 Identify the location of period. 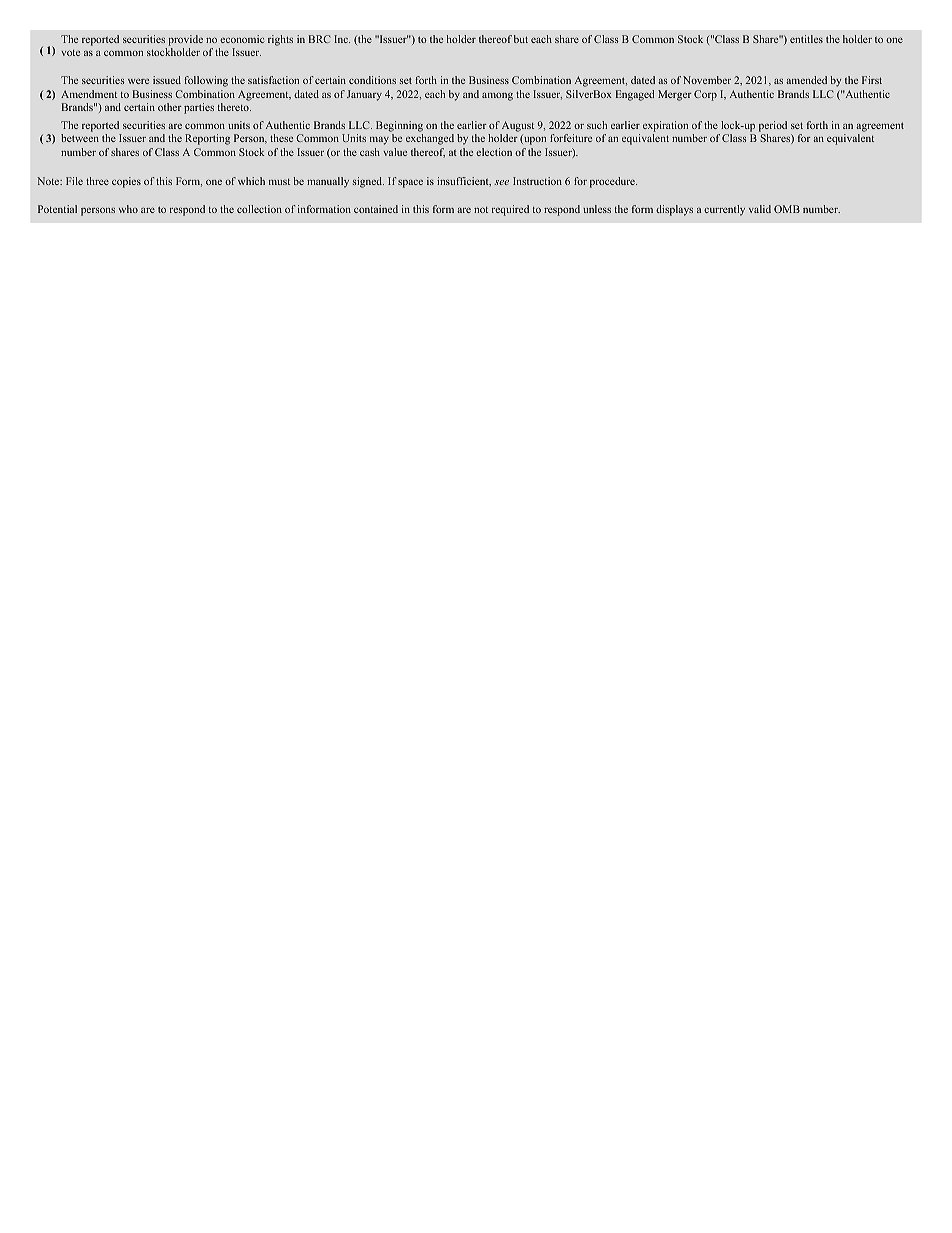
(773, 128).
